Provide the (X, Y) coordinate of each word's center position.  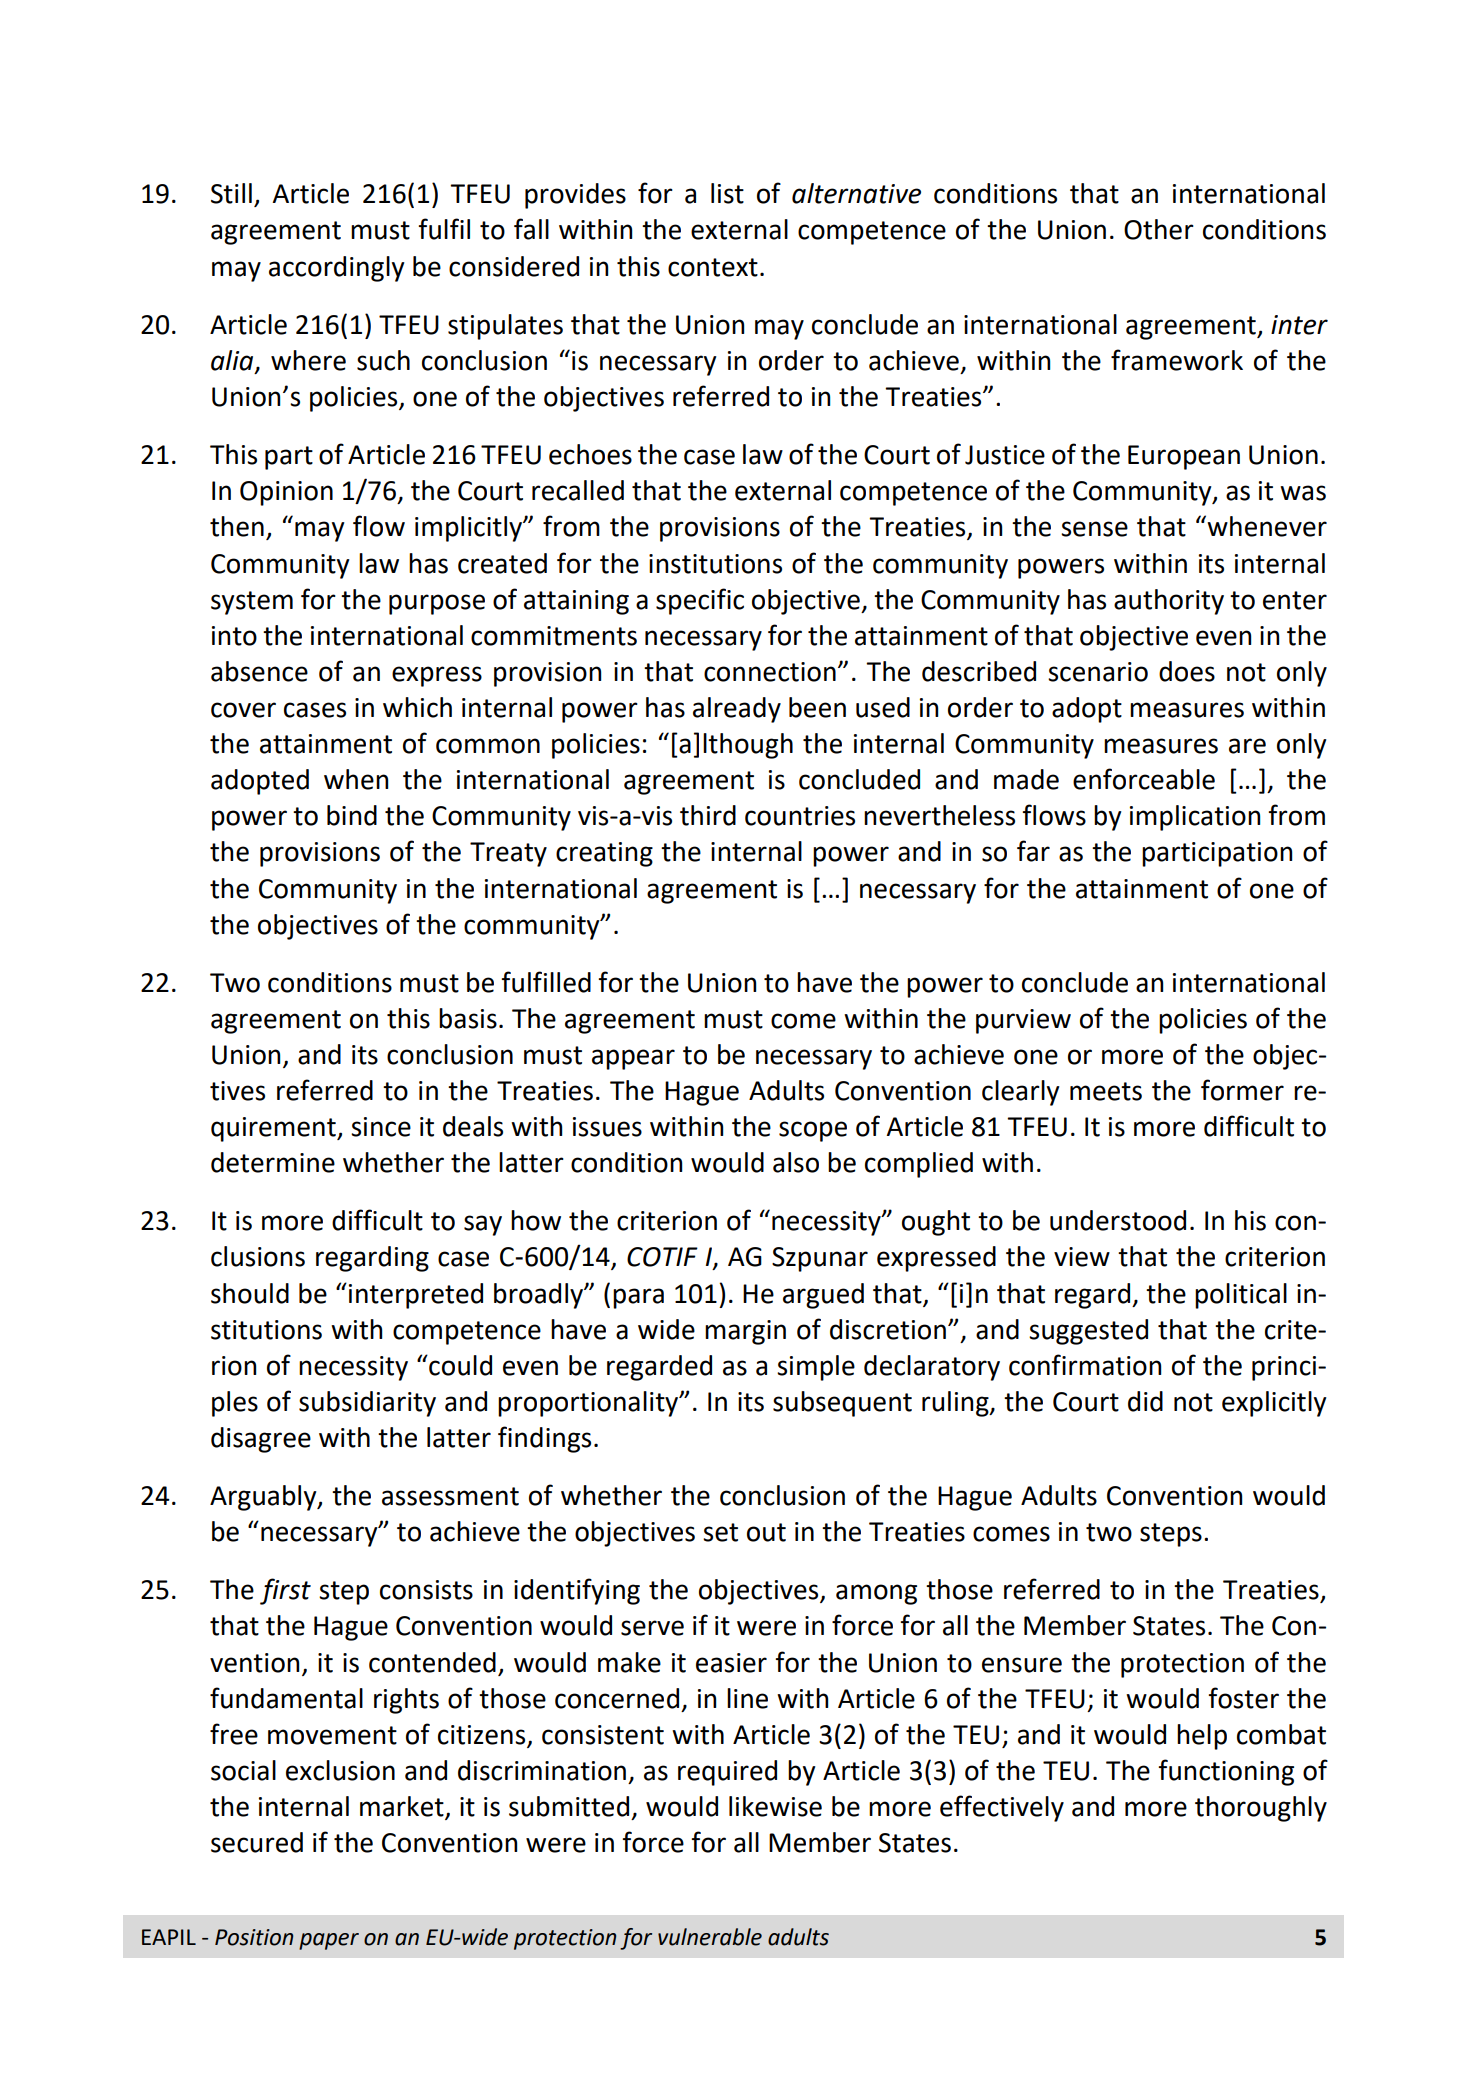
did (1145, 1401)
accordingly (337, 269)
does (1187, 671)
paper (329, 1941)
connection (770, 672)
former (1242, 1090)
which (417, 707)
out (766, 1532)
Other (1159, 229)
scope (813, 1131)
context (713, 267)
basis (468, 1018)
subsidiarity (367, 1404)
